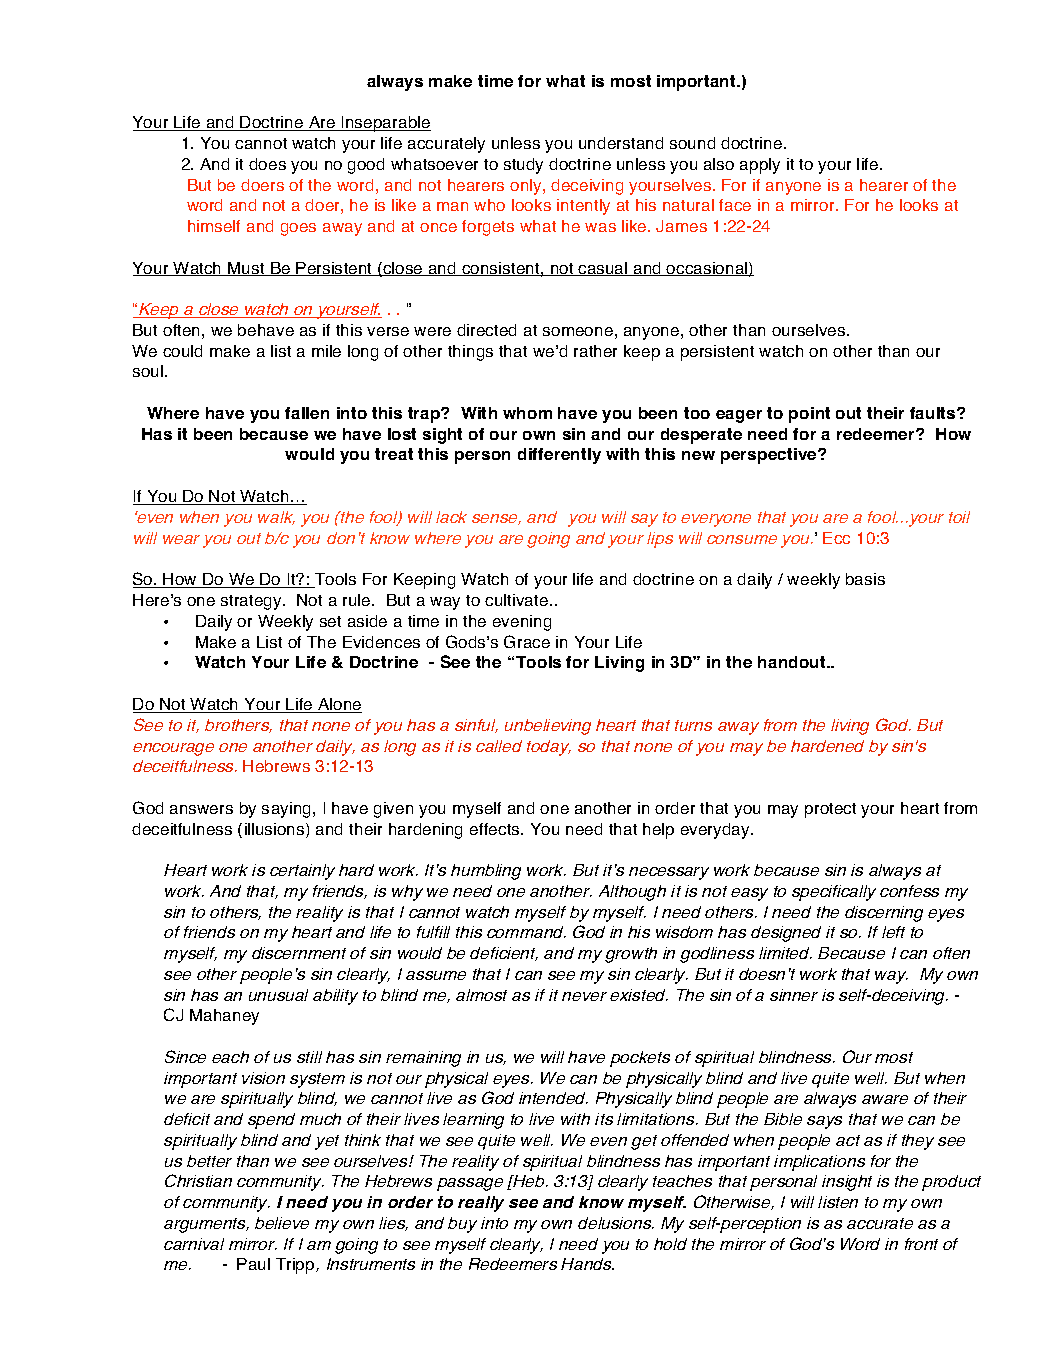 The width and height of the page is (1059, 1370). What do you see at coordinates (716, 831) in the page?
I see `everyday` at bounding box center [716, 831].
